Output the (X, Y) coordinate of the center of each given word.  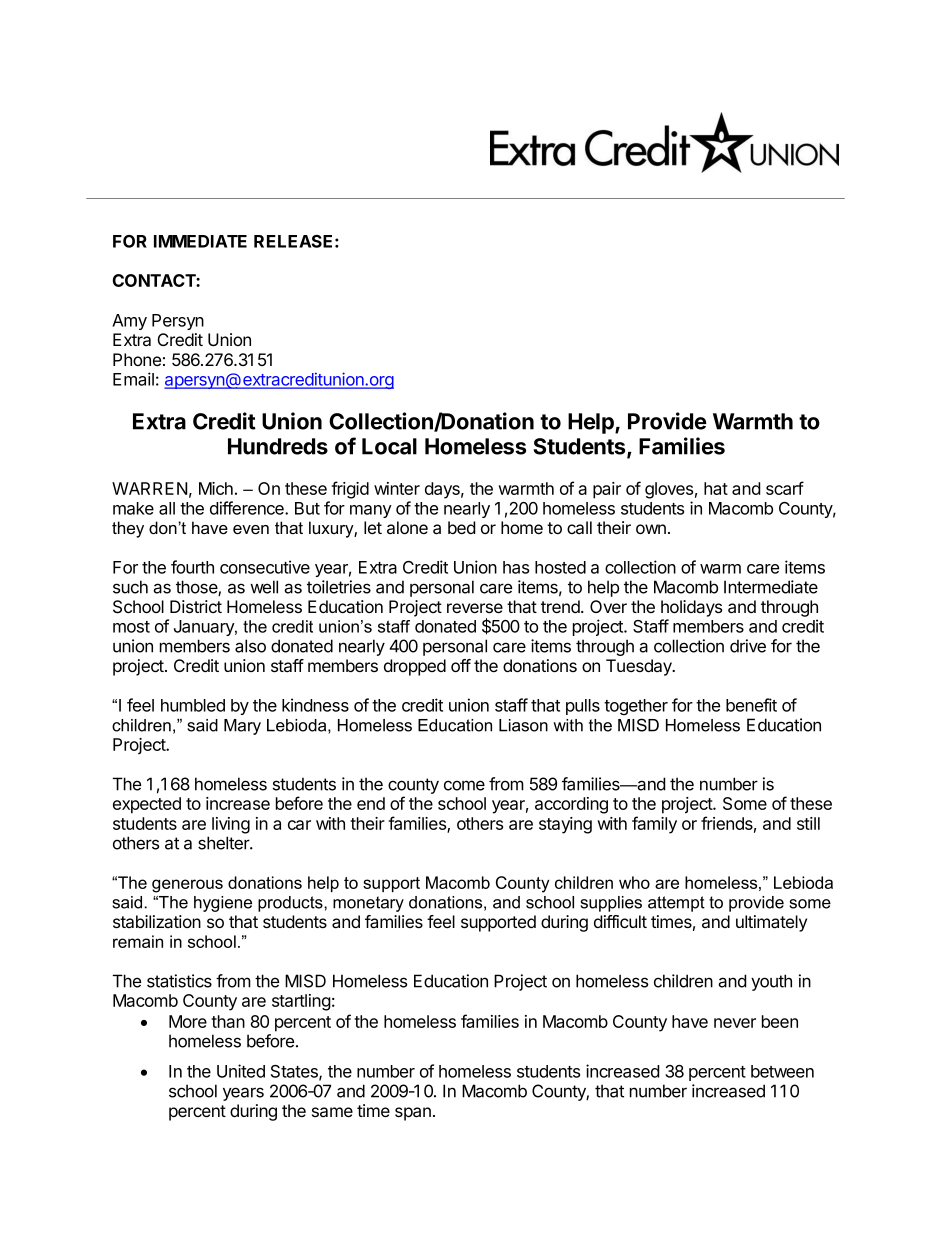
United (241, 1071)
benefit (751, 705)
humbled (193, 705)
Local (389, 446)
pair (607, 490)
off (461, 665)
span (413, 1114)
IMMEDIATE (200, 241)
